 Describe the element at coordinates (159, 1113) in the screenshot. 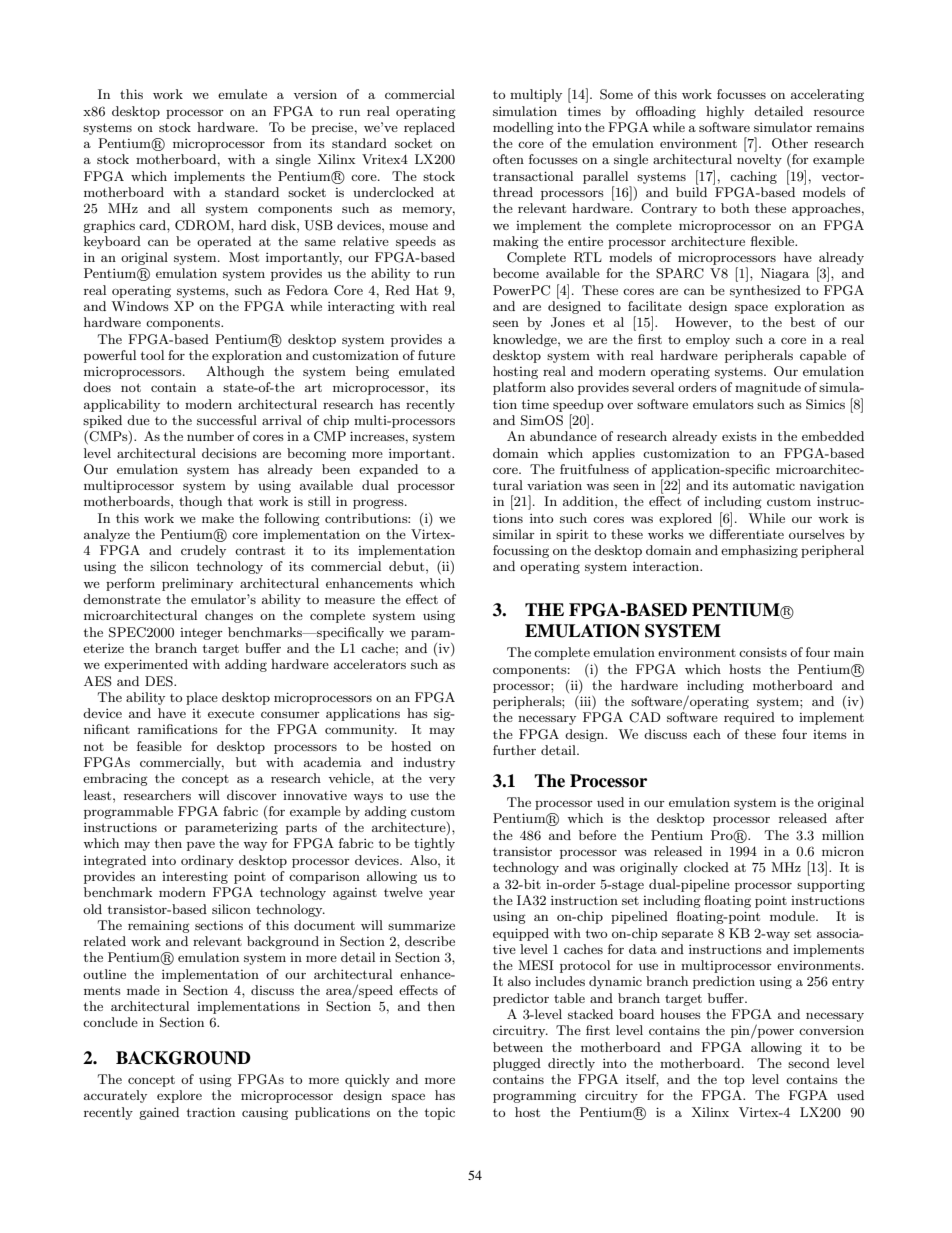

I see `gained` at that location.
